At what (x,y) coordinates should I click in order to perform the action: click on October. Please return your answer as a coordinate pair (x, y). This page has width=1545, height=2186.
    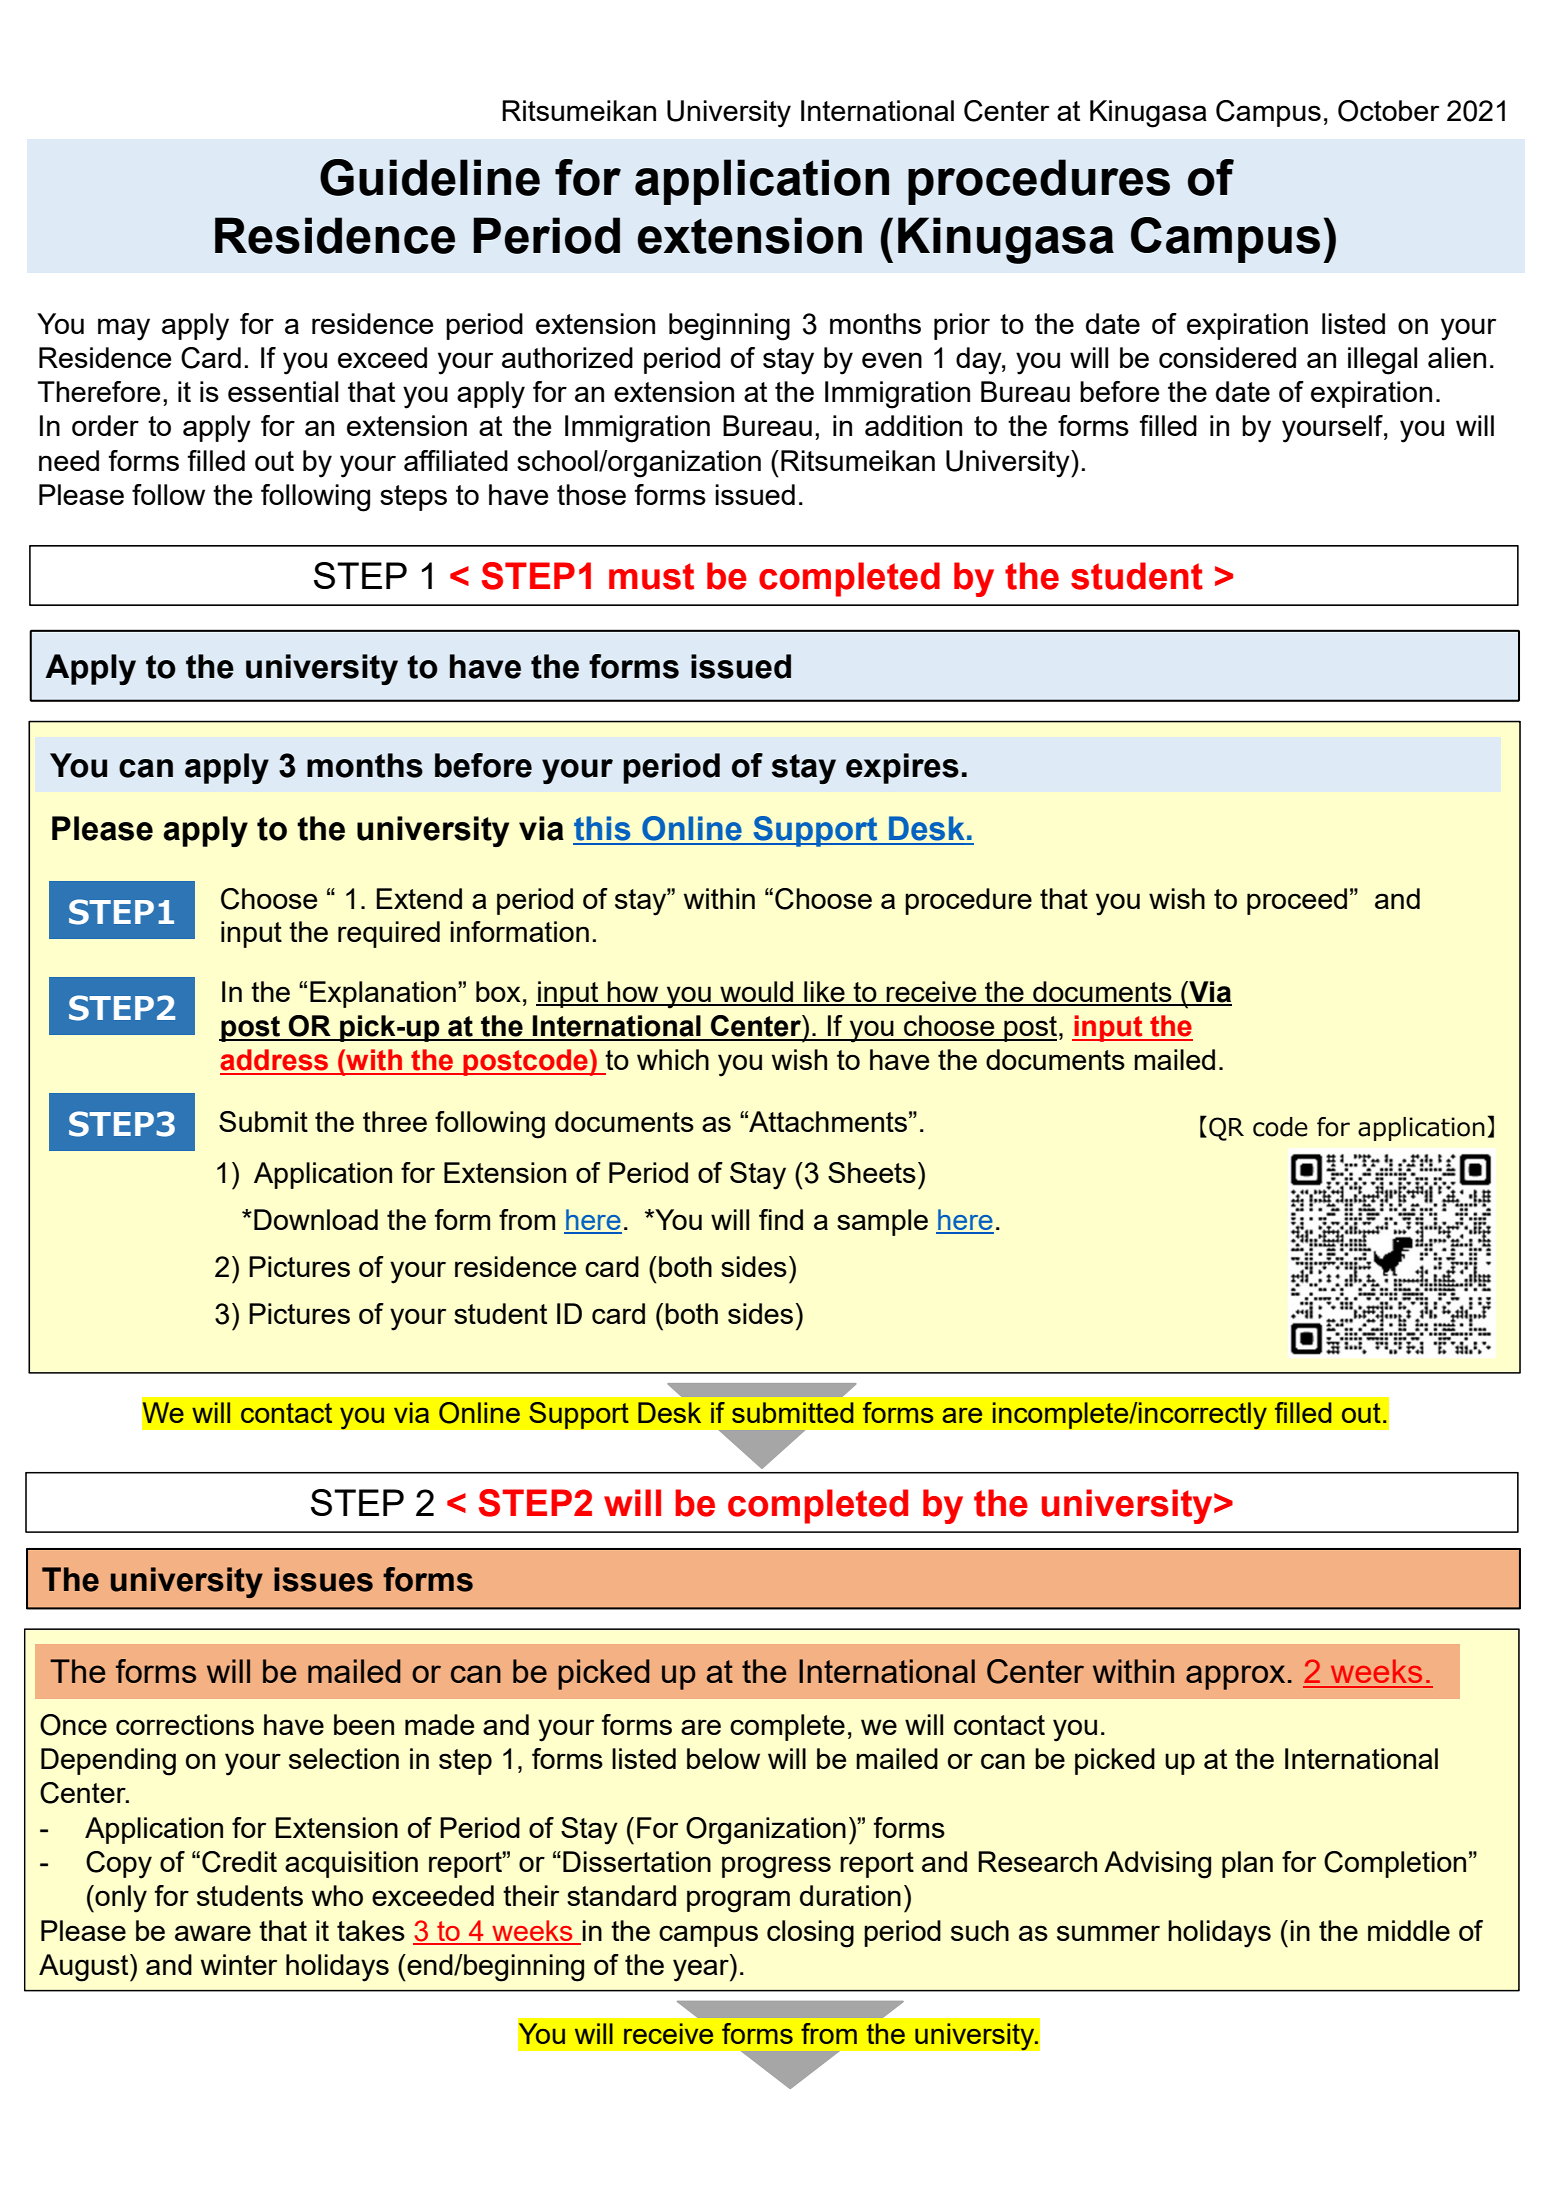
    Looking at the image, I should click on (1388, 111).
